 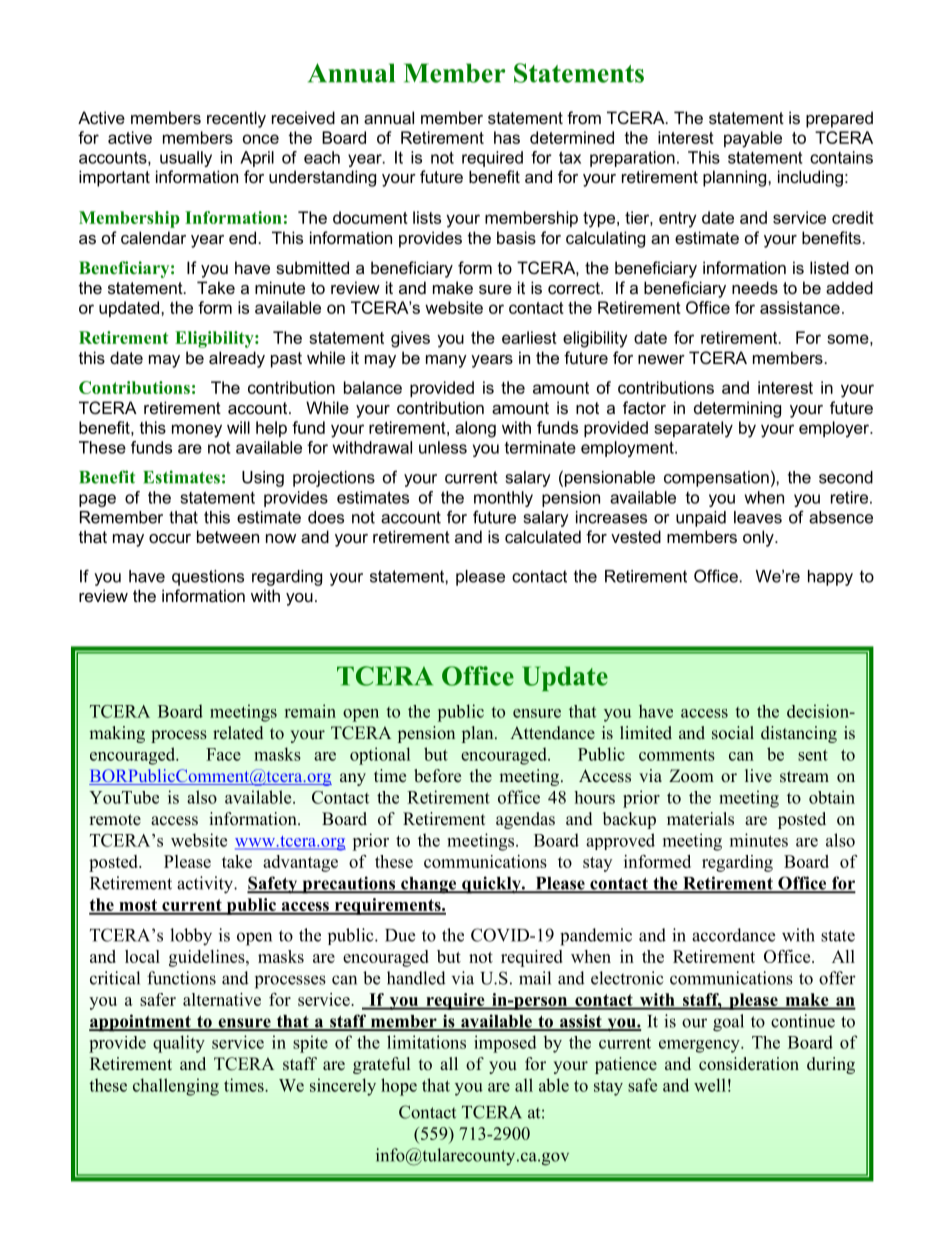 What do you see at coordinates (733, 935) in the document?
I see `accordance` at bounding box center [733, 935].
